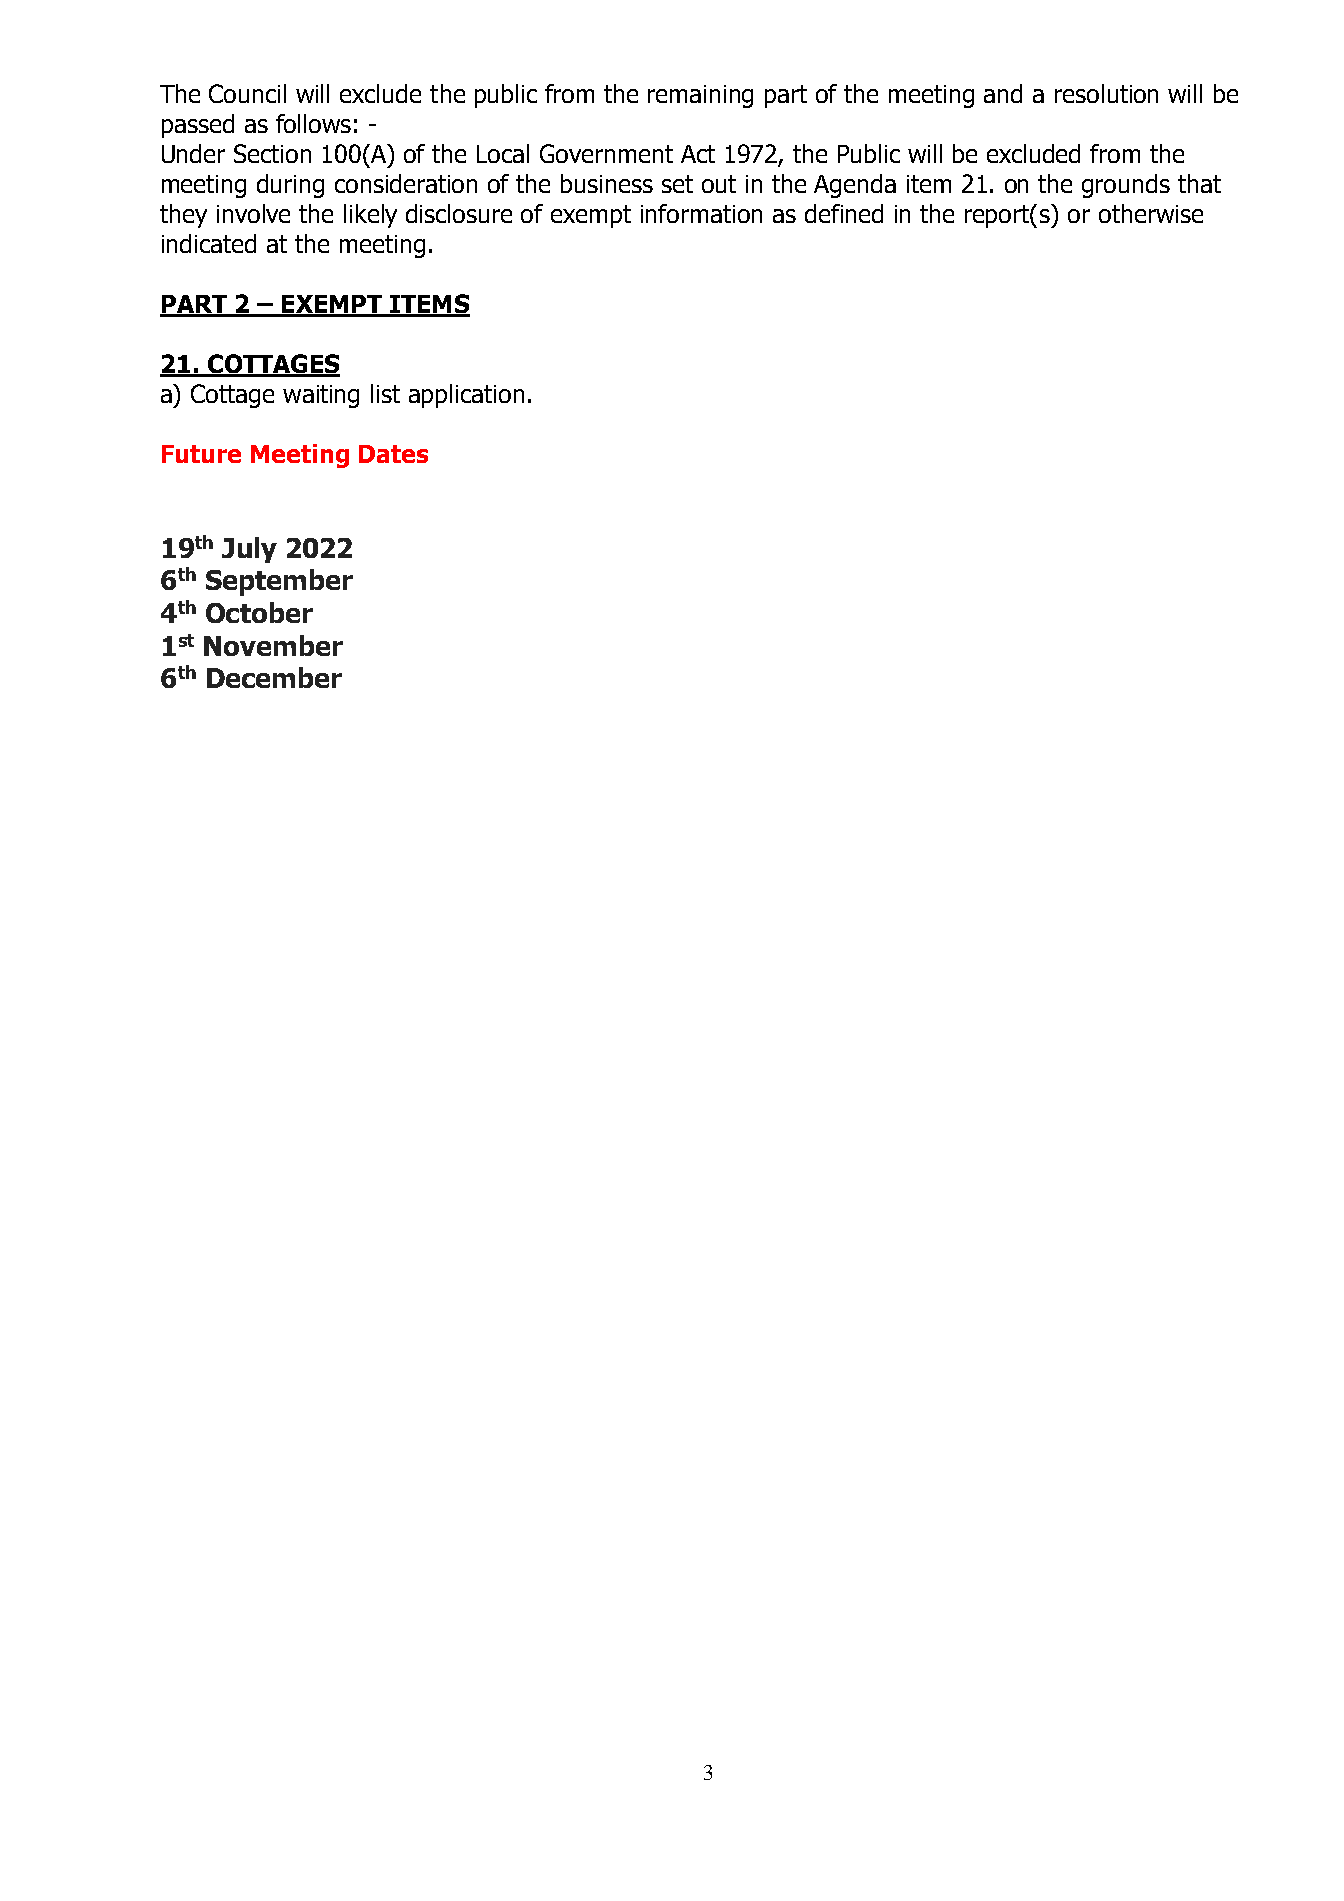 This screenshot has height=1901, width=1344. What do you see at coordinates (700, 96) in the screenshot?
I see `remaining` at bounding box center [700, 96].
